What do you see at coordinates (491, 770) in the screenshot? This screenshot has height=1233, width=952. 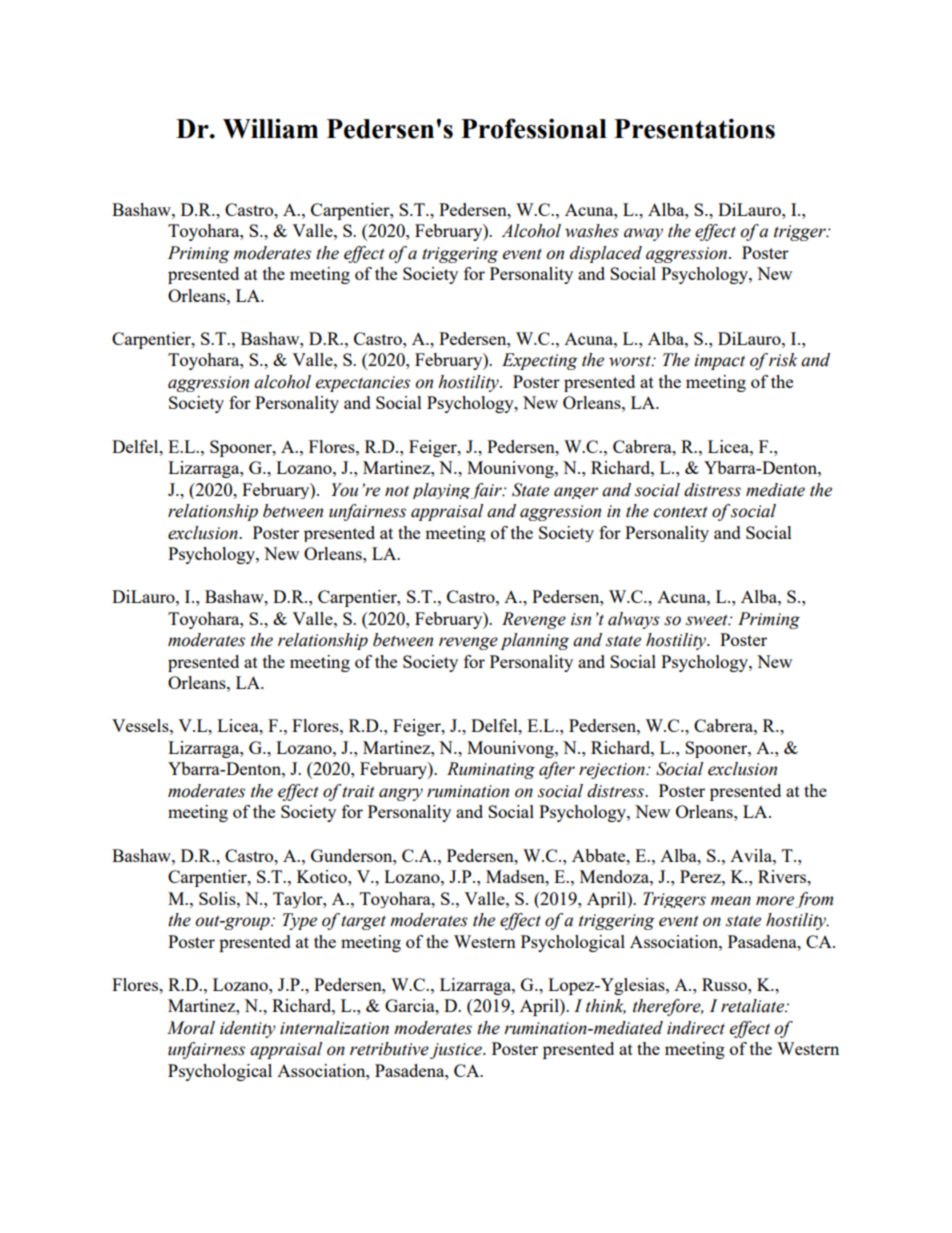 I see `Ruminating` at bounding box center [491, 770].
